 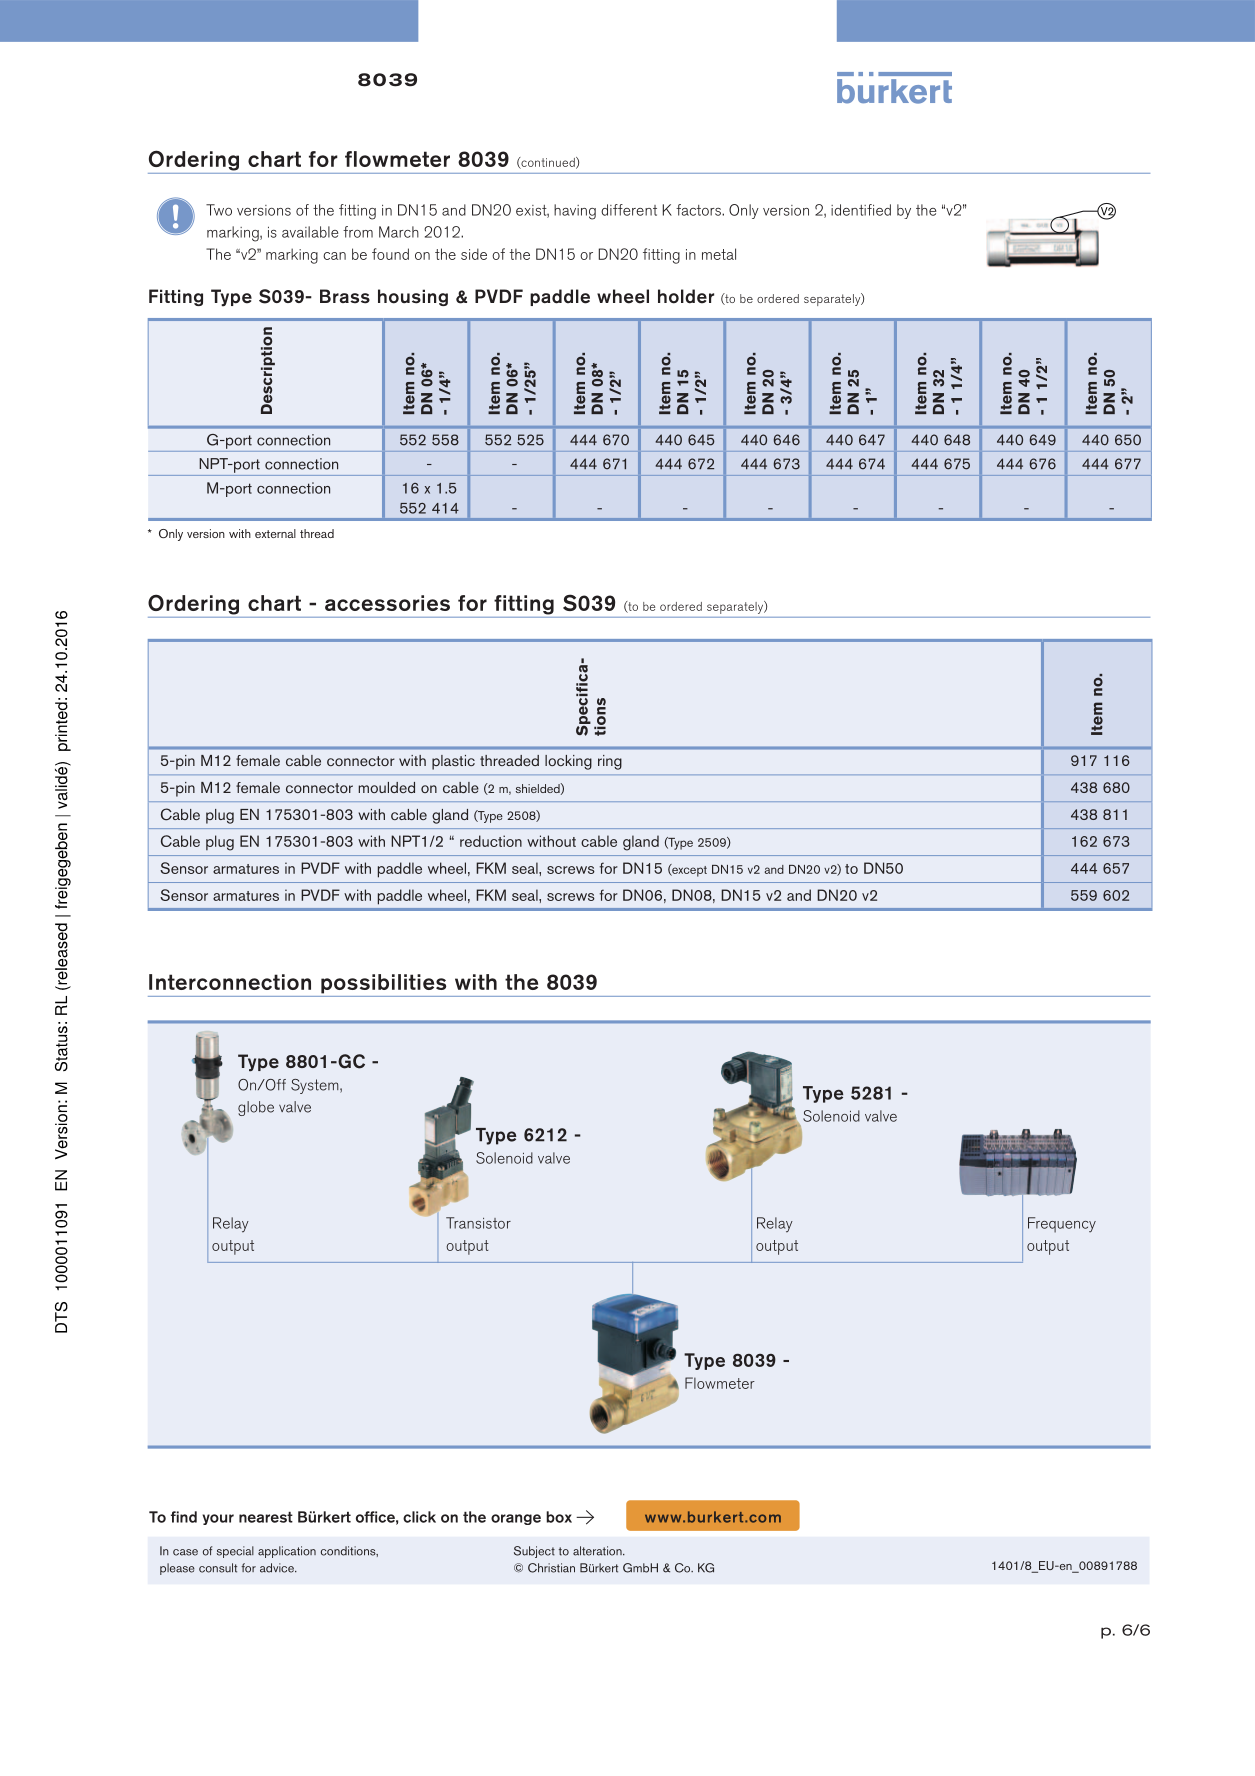 I want to click on nearest, so click(x=266, y=1517).
